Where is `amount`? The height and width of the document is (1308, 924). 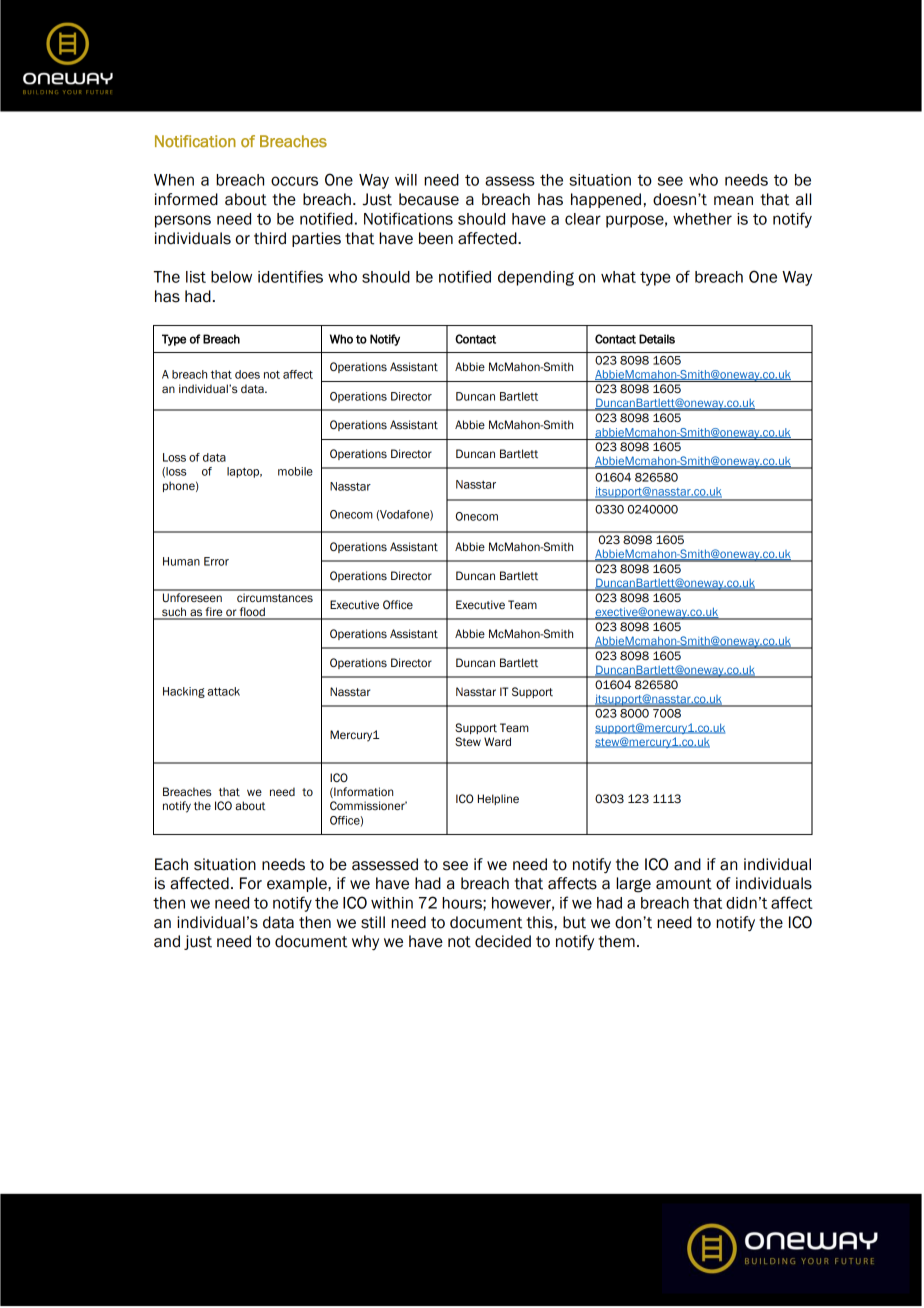 amount is located at coordinates (684, 884).
